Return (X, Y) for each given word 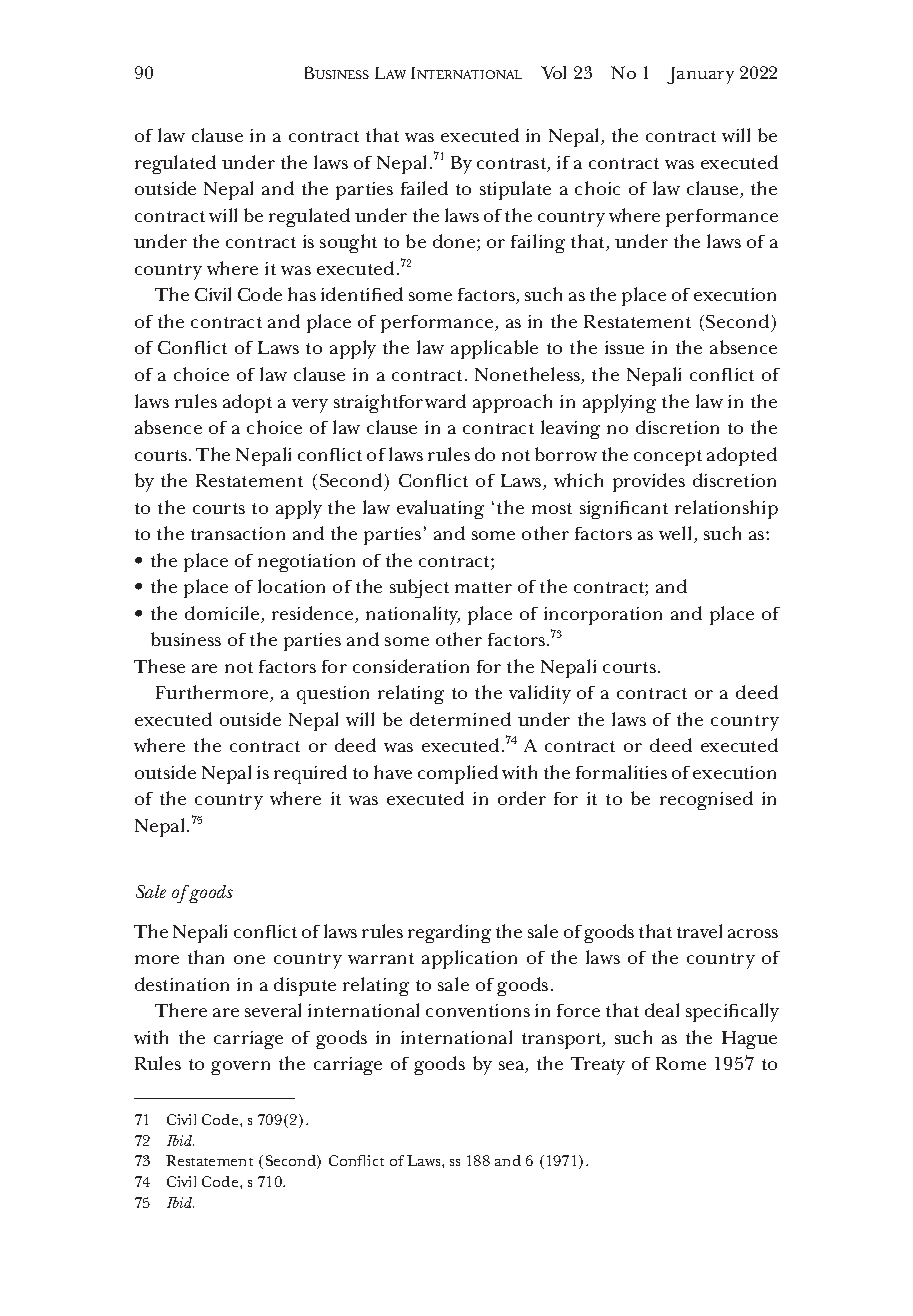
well (677, 534)
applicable (494, 349)
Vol (553, 72)
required (310, 774)
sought (348, 243)
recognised (706, 800)
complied (458, 774)
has (302, 294)
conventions (478, 1010)
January (700, 75)
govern (240, 1068)
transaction (238, 533)
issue (624, 347)
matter (483, 587)
